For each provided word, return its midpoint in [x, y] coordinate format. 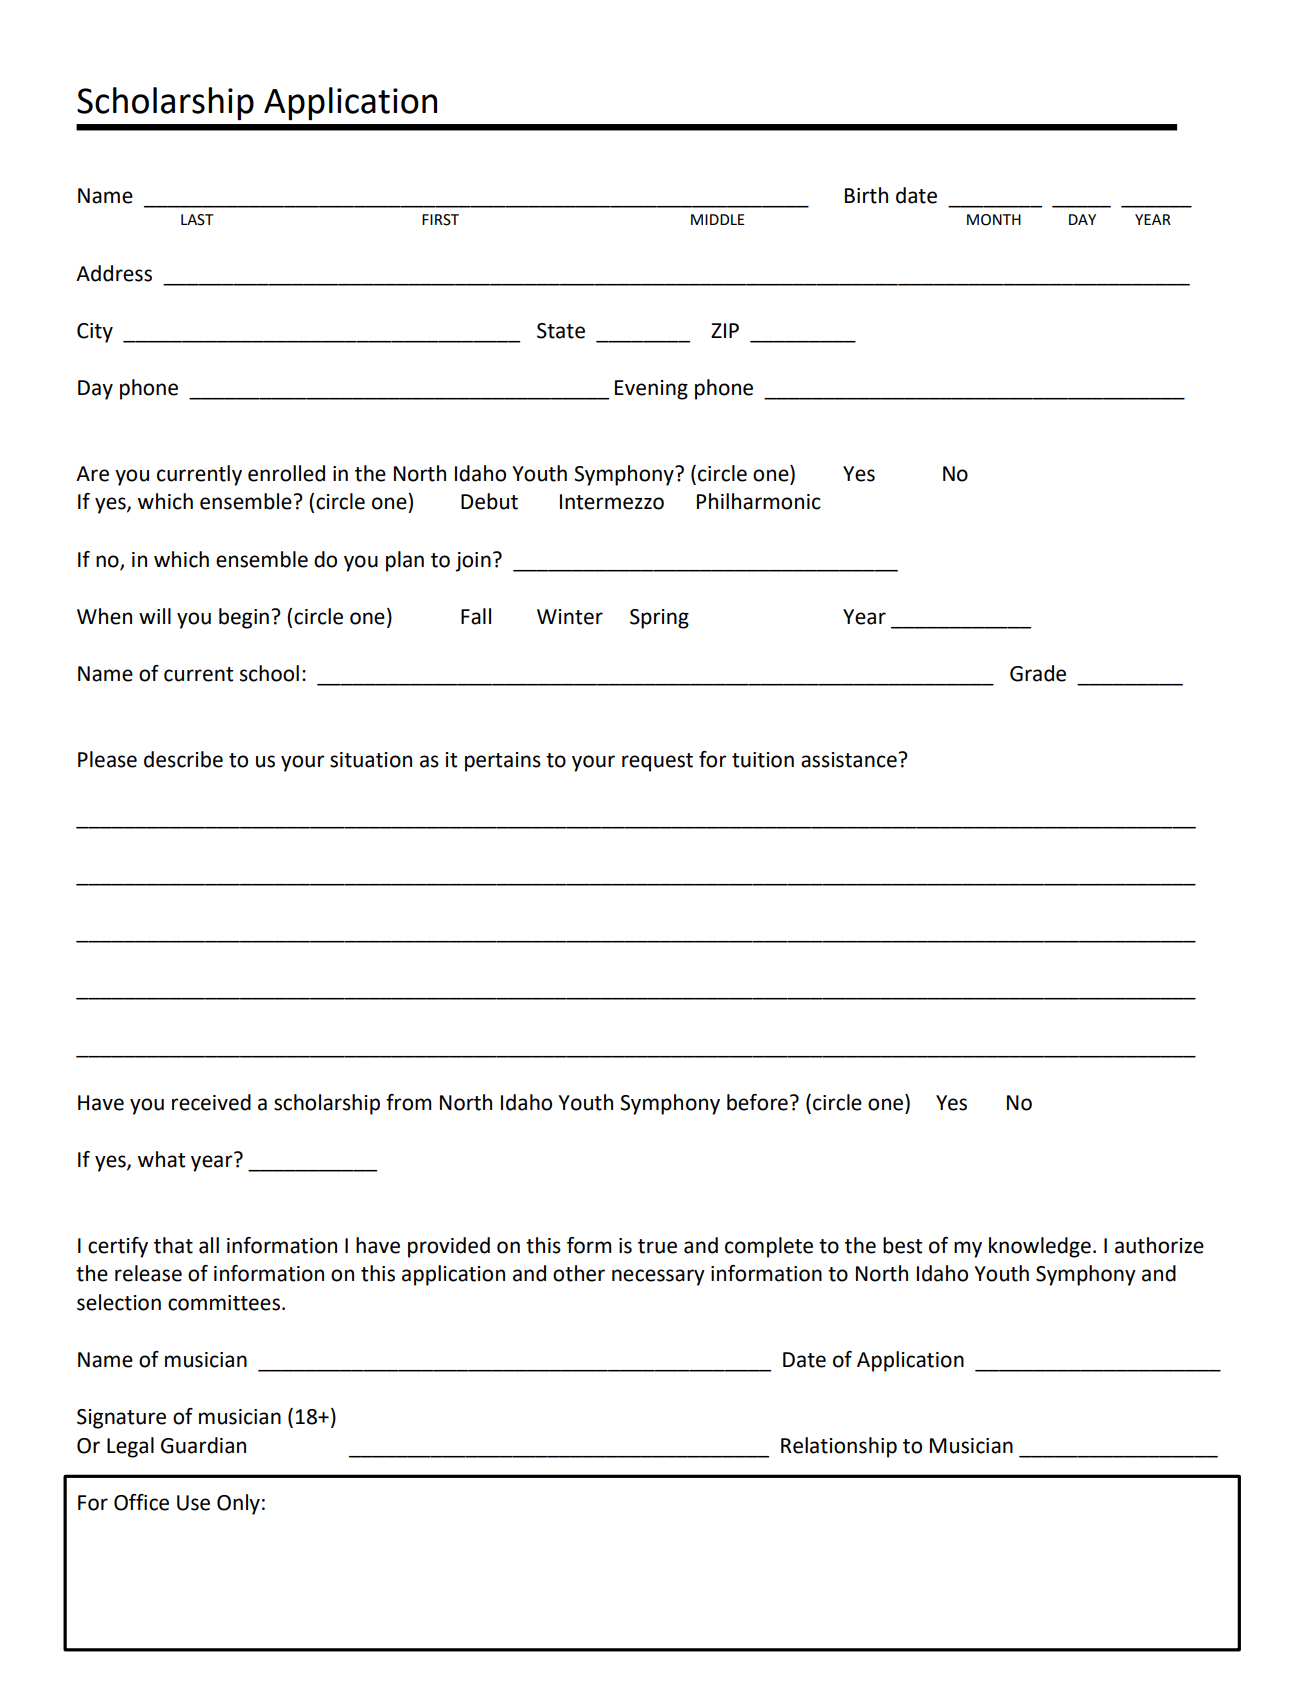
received [211, 1102]
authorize [1159, 1245]
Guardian [203, 1445]
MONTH [994, 220]
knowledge [1040, 1247]
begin [244, 618]
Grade [1038, 673]
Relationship [839, 1447]
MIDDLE [718, 219]
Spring [659, 619]
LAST [197, 220]
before [757, 1102]
